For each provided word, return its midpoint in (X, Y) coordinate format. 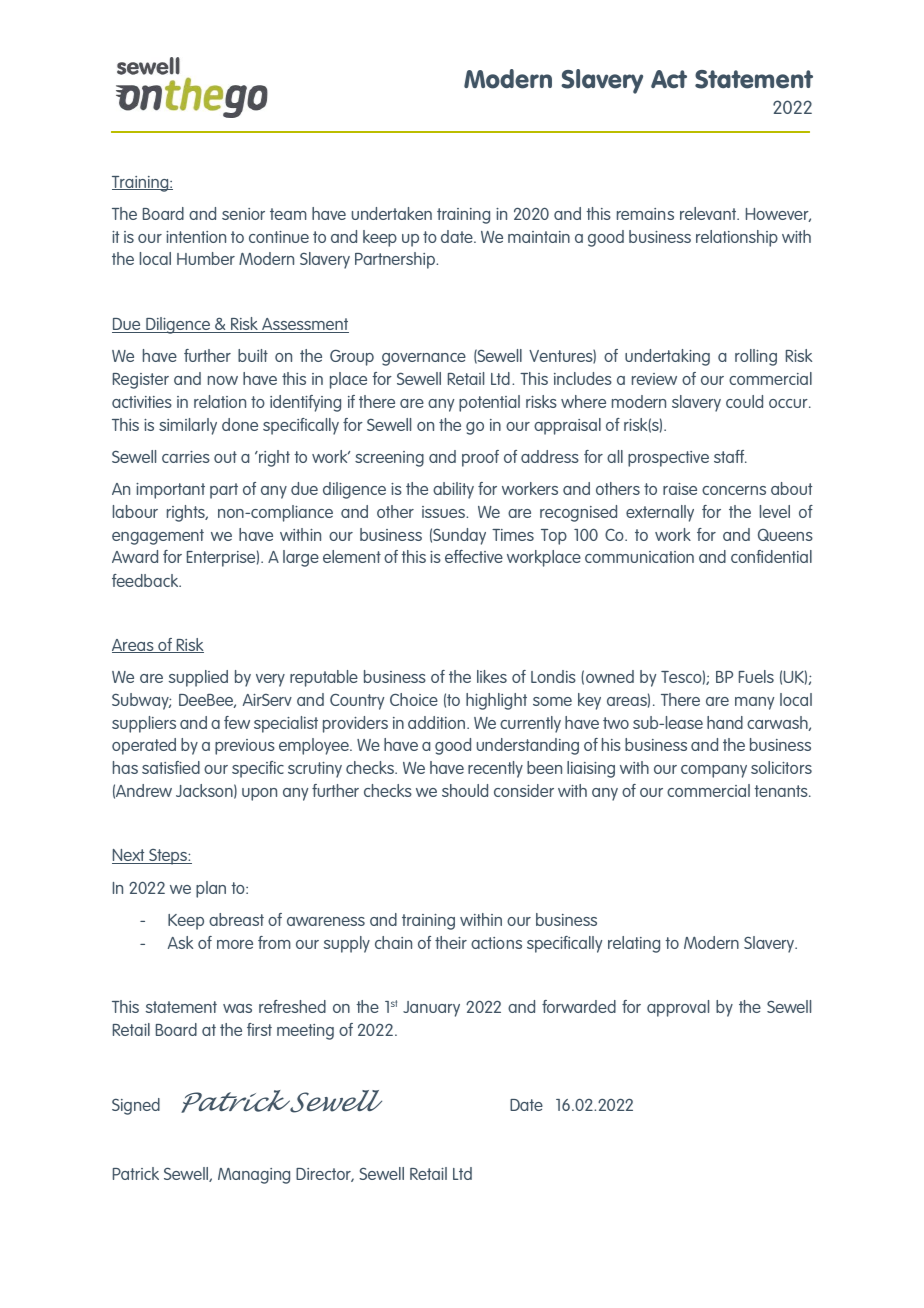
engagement (158, 537)
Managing (254, 1176)
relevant (709, 213)
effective (474, 556)
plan (211, 889)
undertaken (392, 213)
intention (196, 237)
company (714, 771)
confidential (771, 556)
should (465, 790)
